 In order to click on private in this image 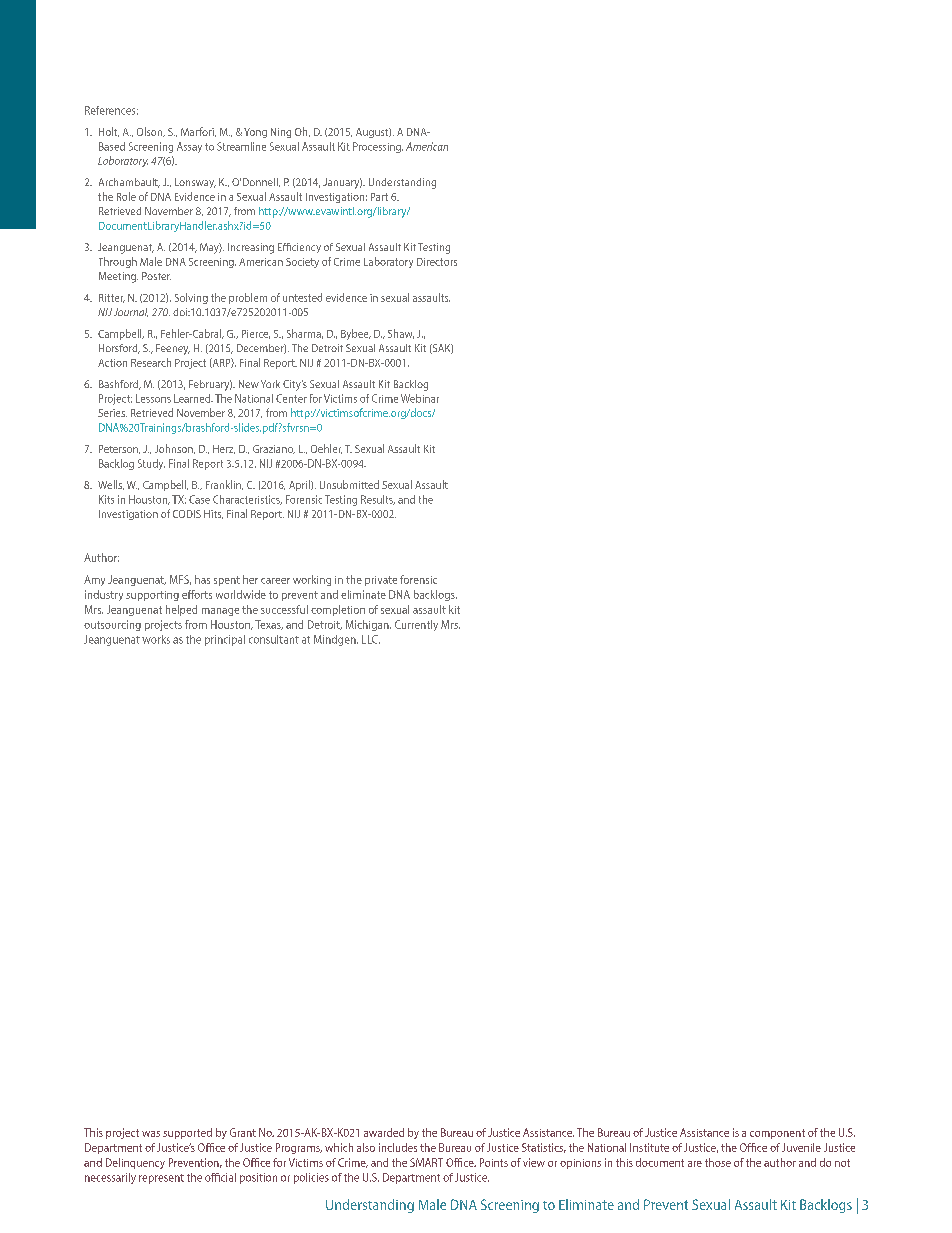, I will do `click(381, 581)`.
